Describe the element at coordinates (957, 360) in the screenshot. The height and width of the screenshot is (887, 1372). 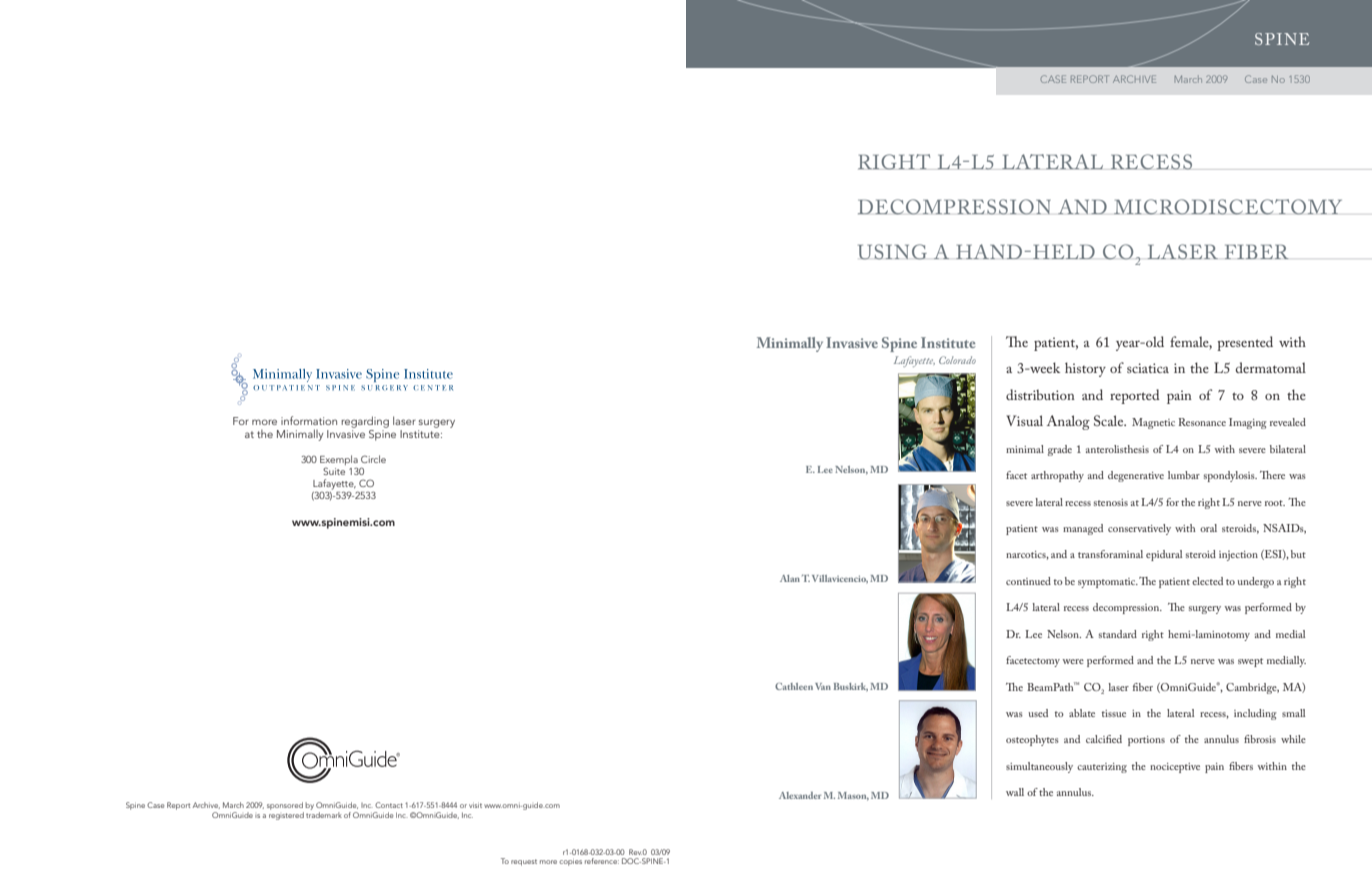
I see `Colorado` at that location.
